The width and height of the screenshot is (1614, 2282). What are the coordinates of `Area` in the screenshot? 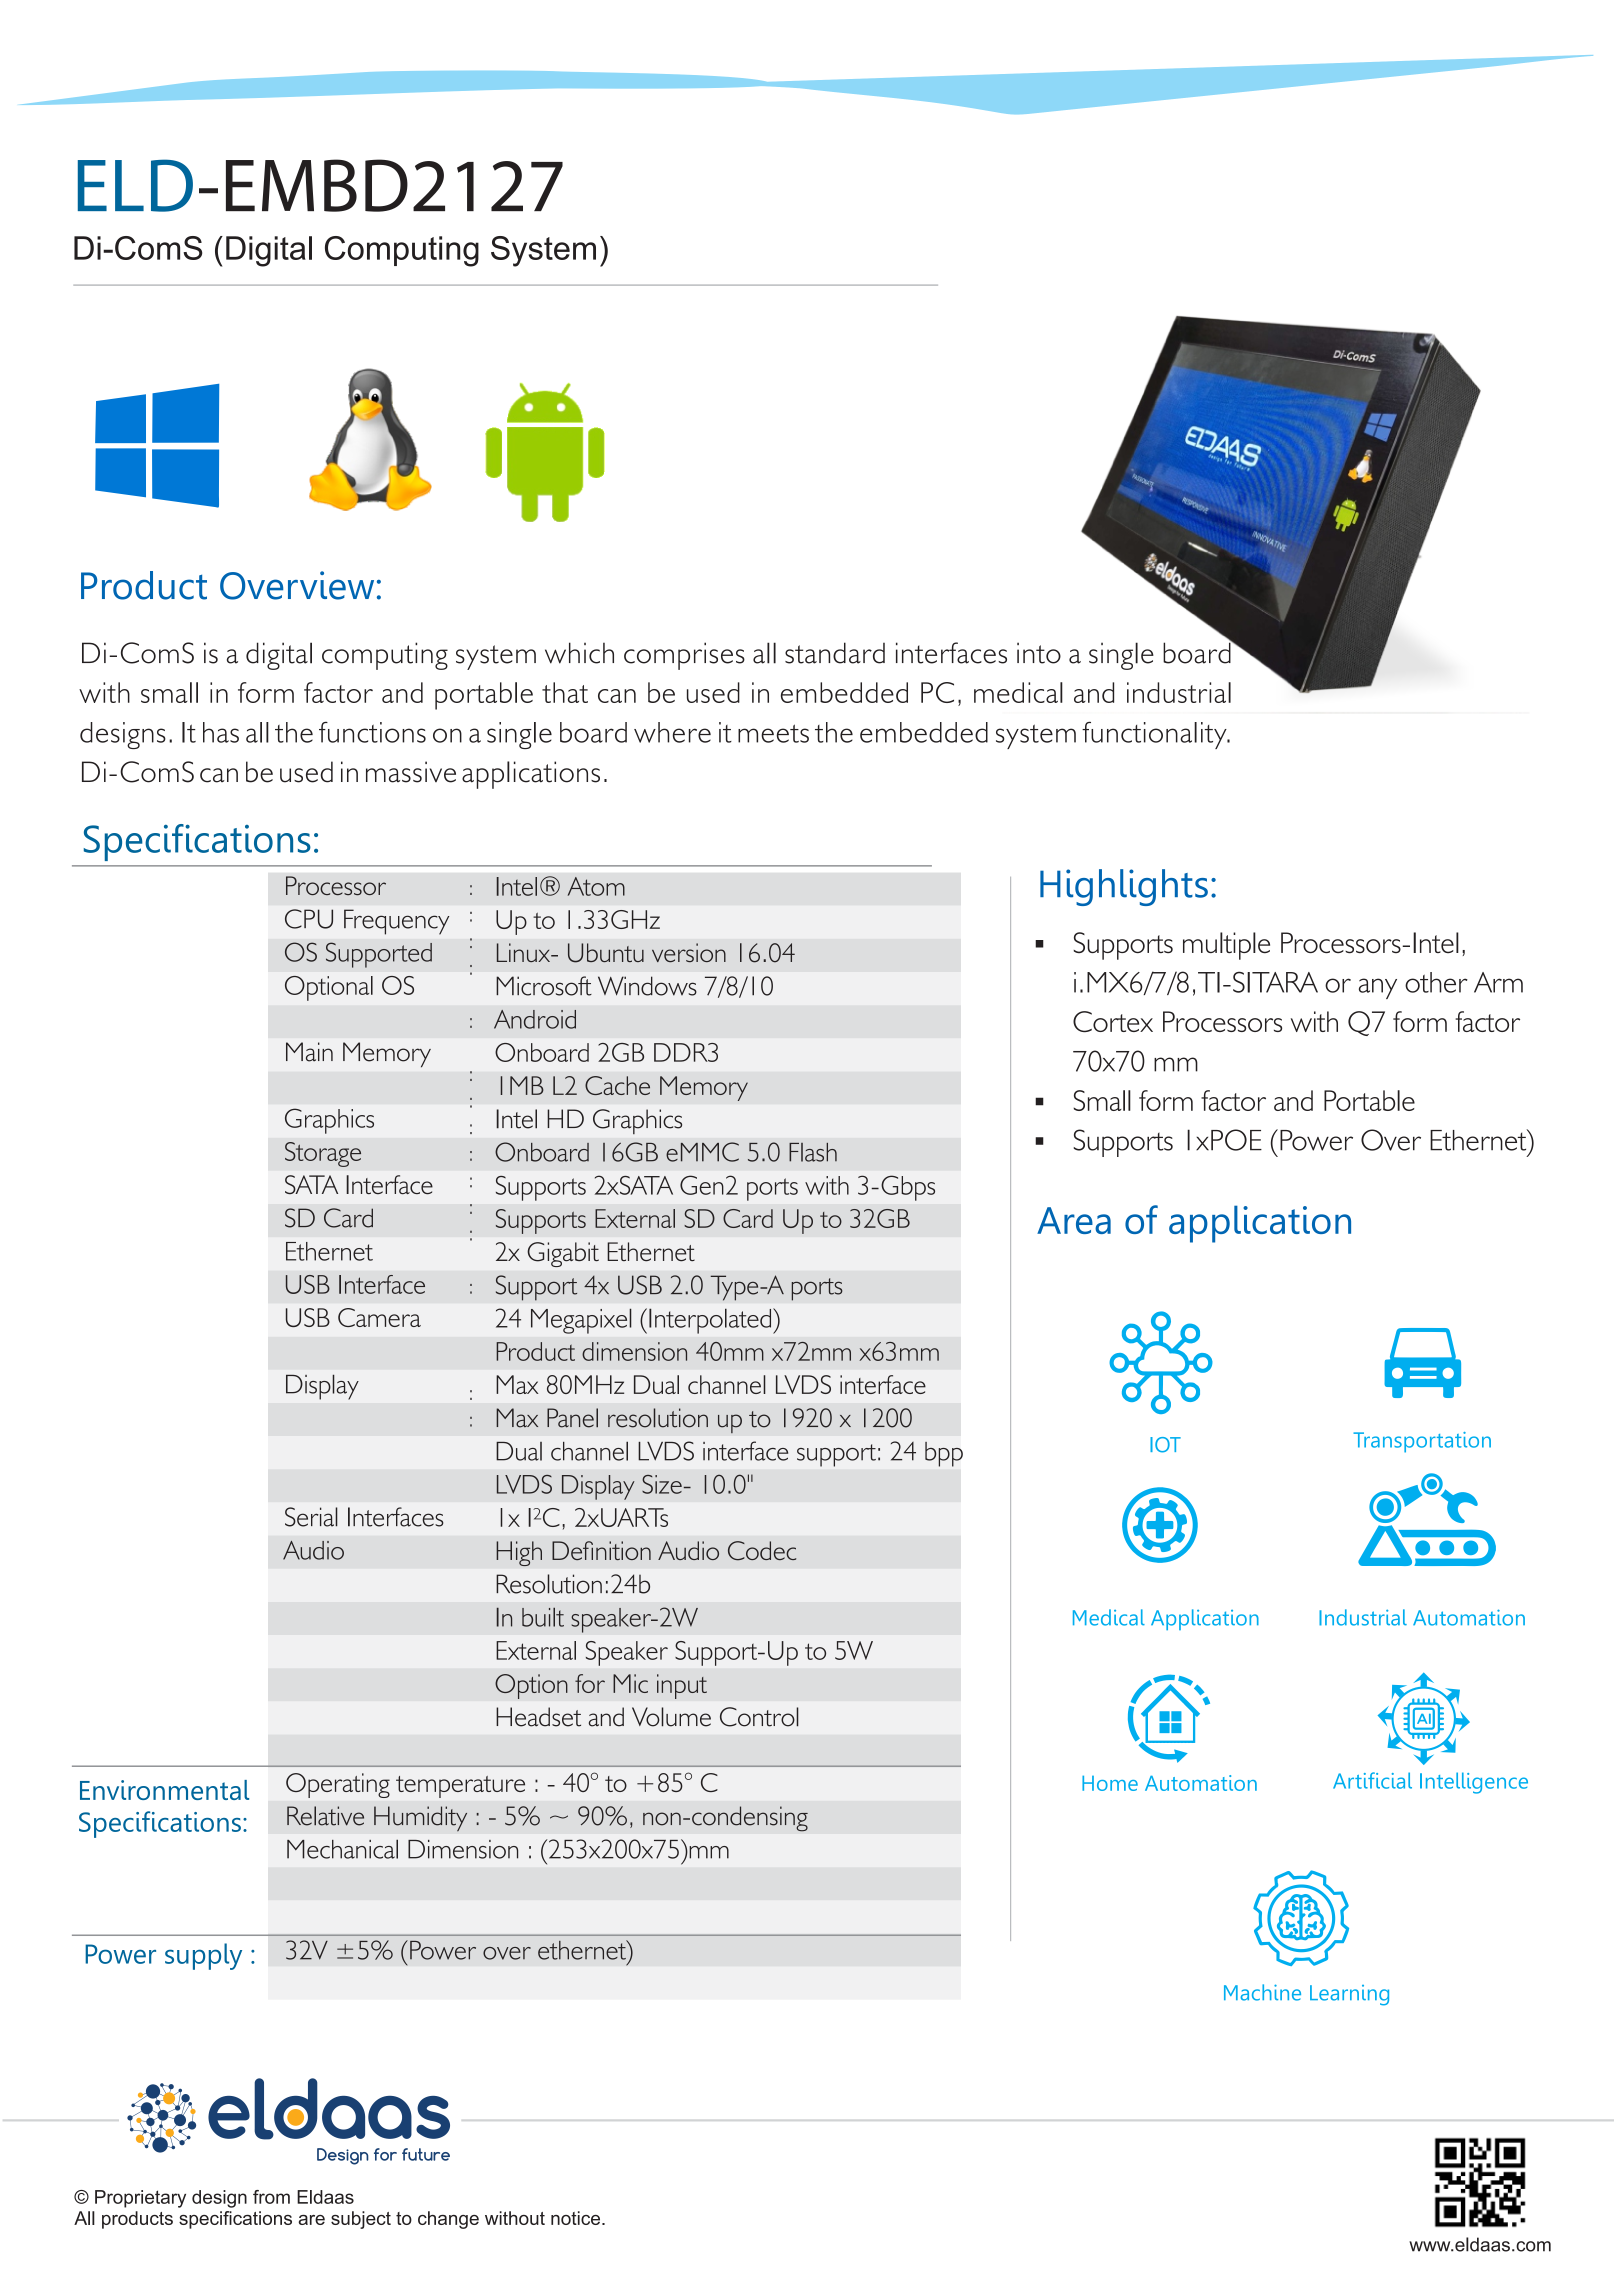 It's located at (1074, 1220).
